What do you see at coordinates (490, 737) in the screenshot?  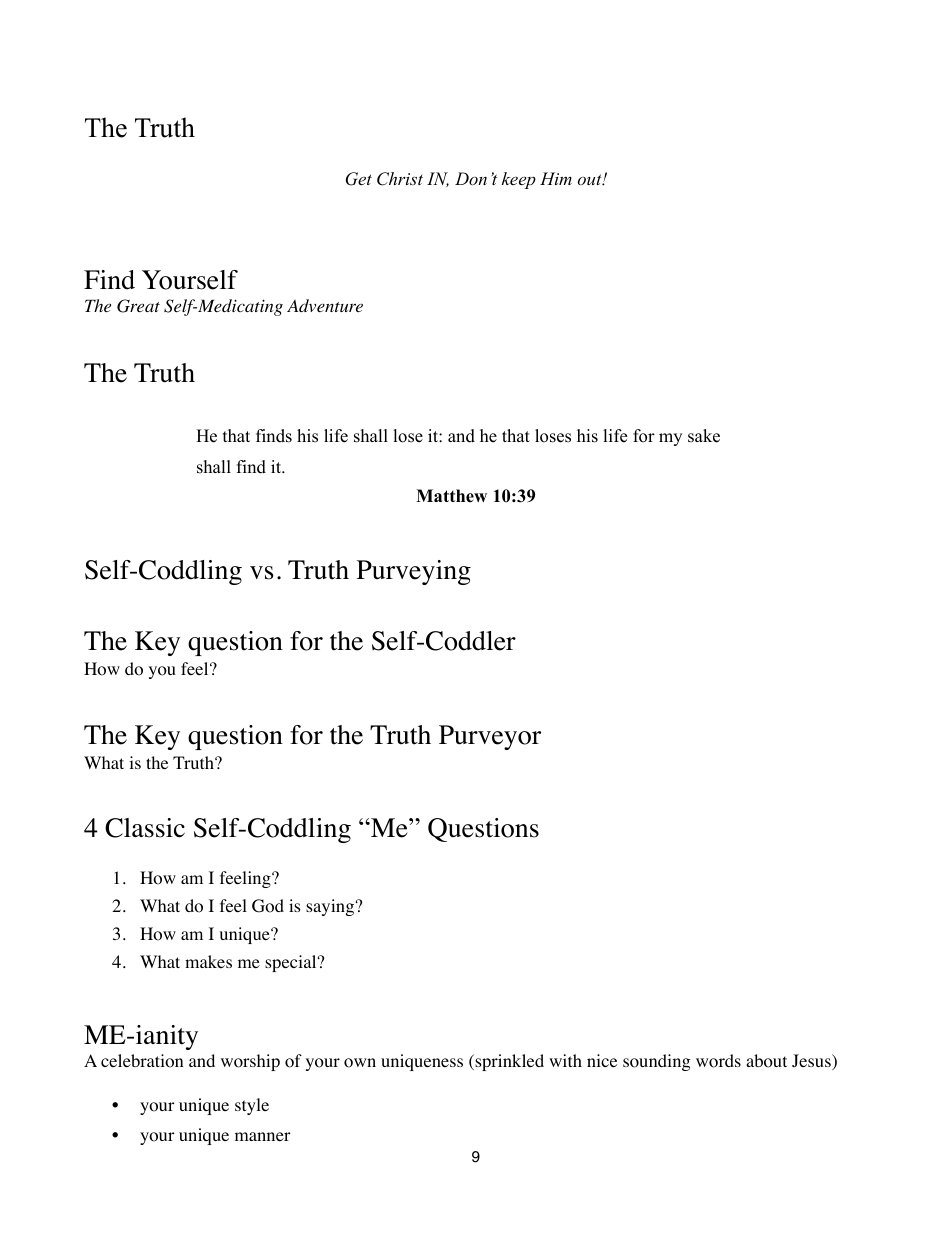 I see `Purveyor` at bounding box center [490, 737].
